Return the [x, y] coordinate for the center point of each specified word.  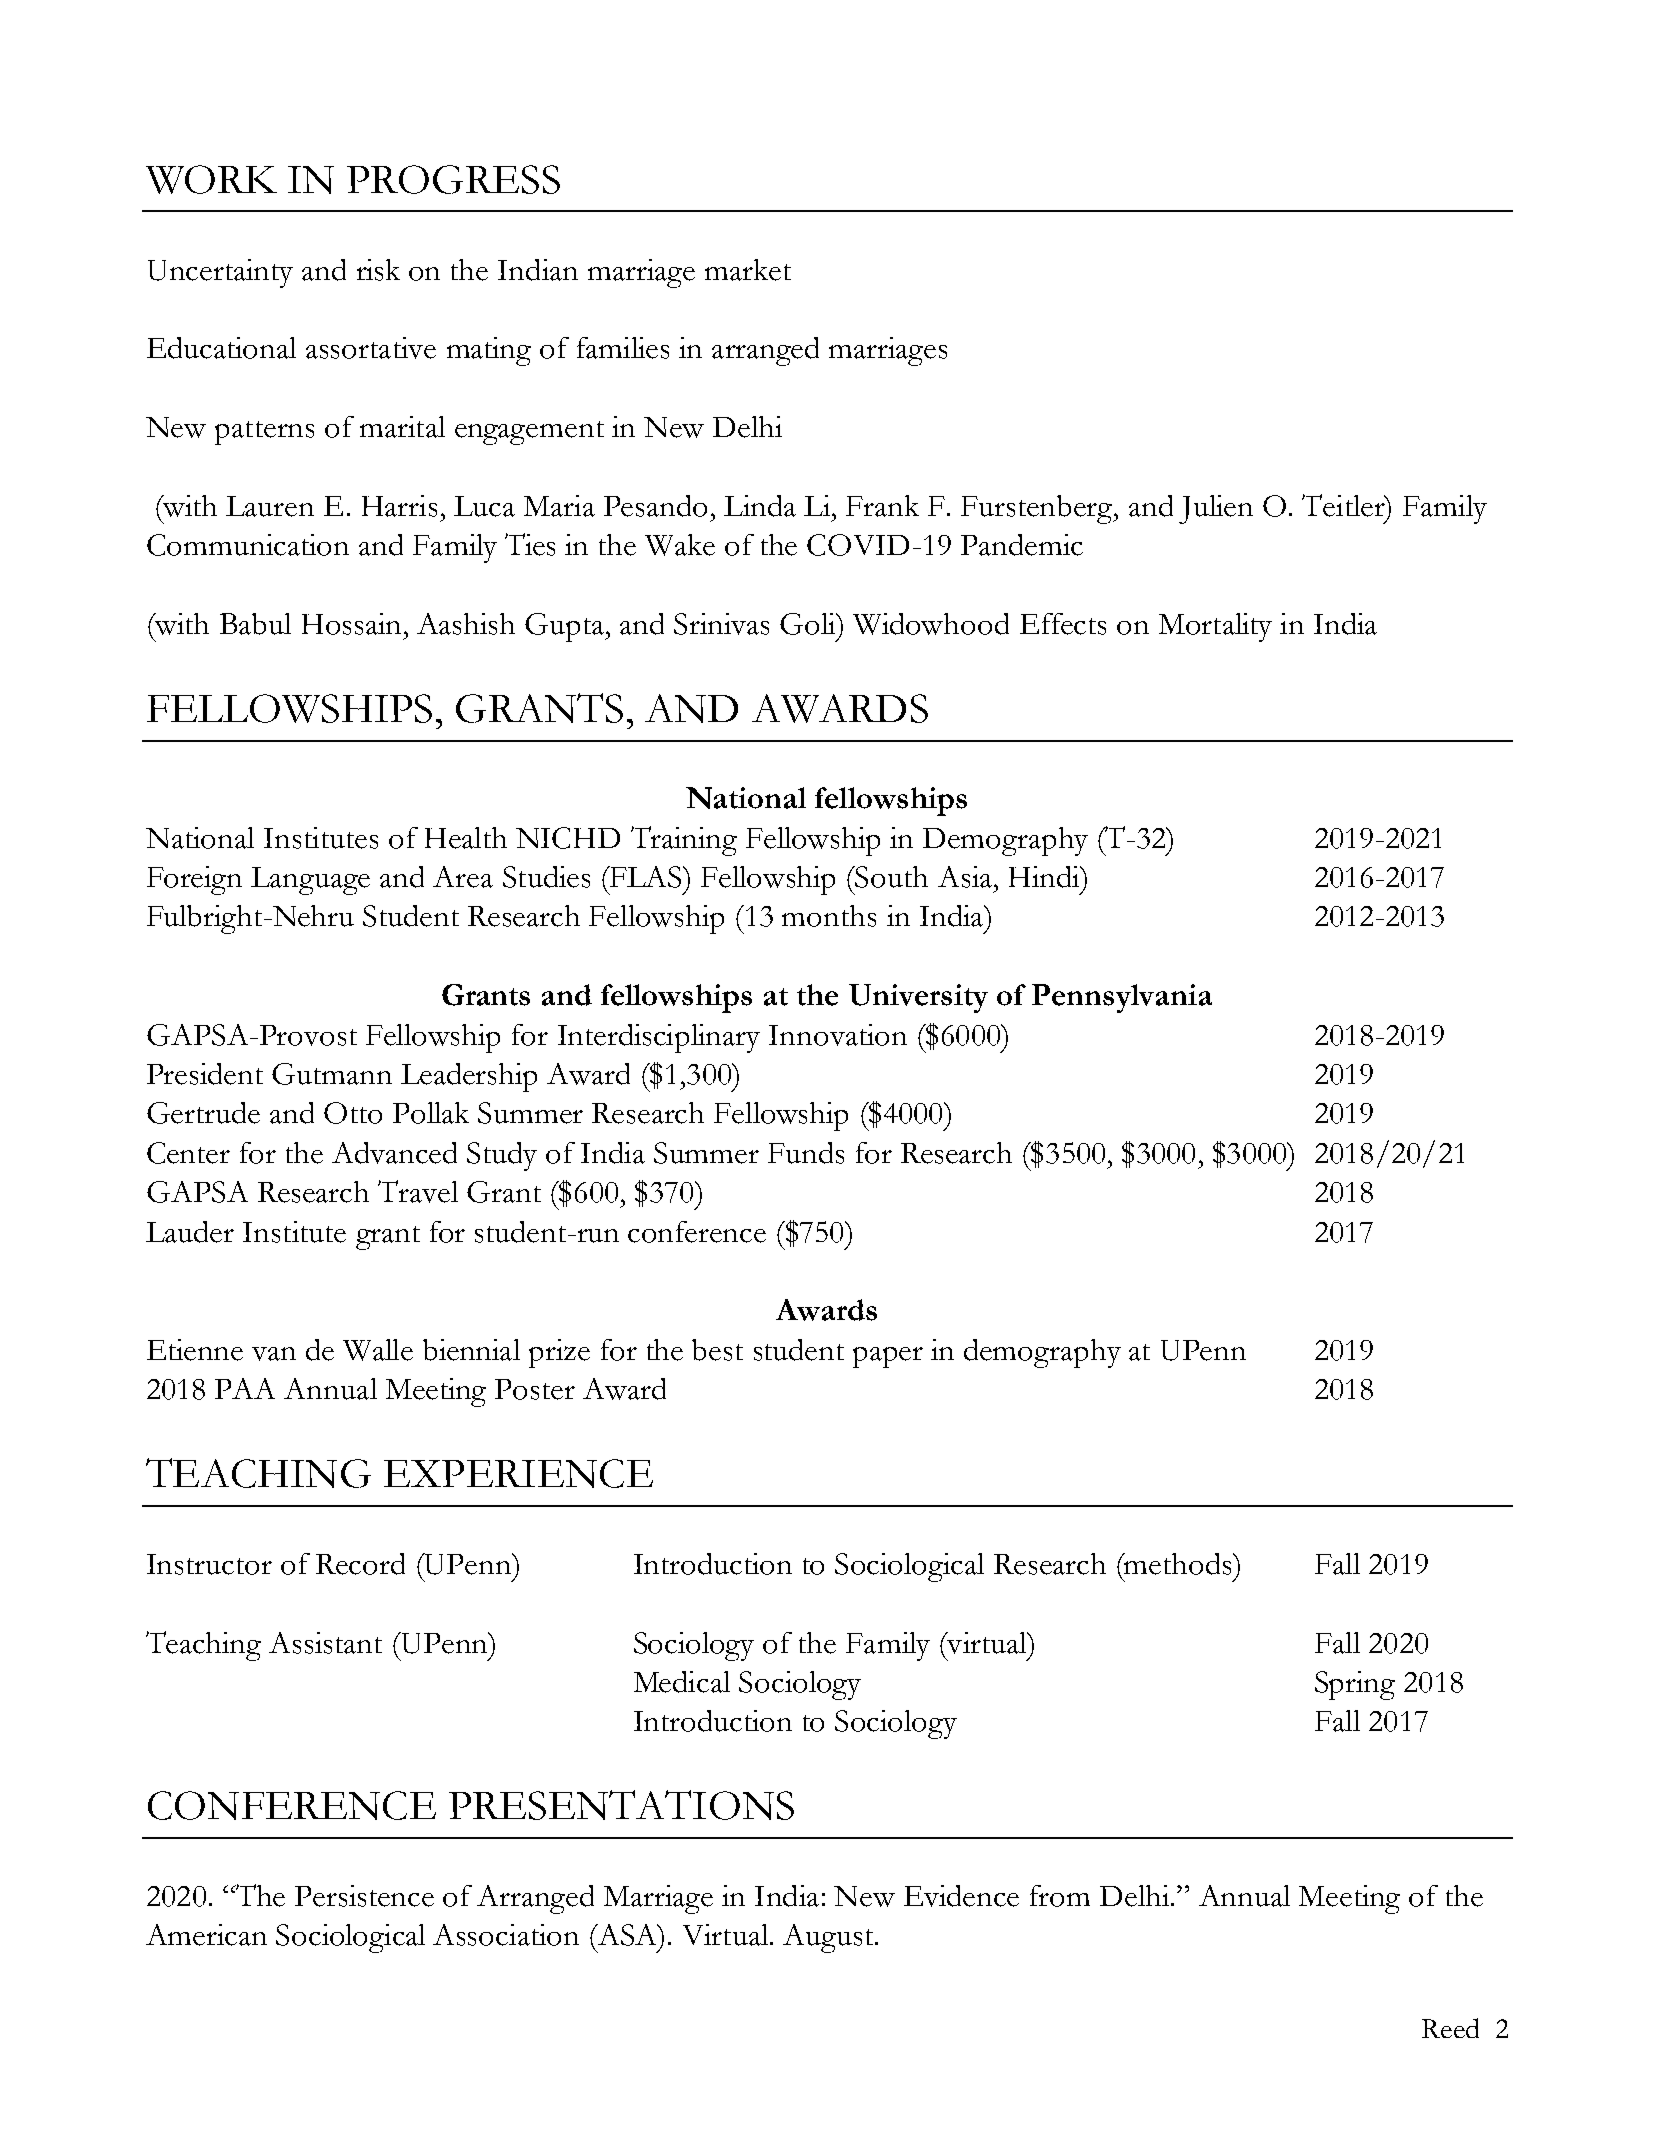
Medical [682, 1682]
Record [360, 1564]
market [748, 270]
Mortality [1215, 627]
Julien [1216, 509]
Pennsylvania [1122, 998]
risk [378, 270]
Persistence [364, 1896]
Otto [353, 1113]
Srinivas [721, 624]
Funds [806, 1153]
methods [1178, 1564]
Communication [248, 545]
